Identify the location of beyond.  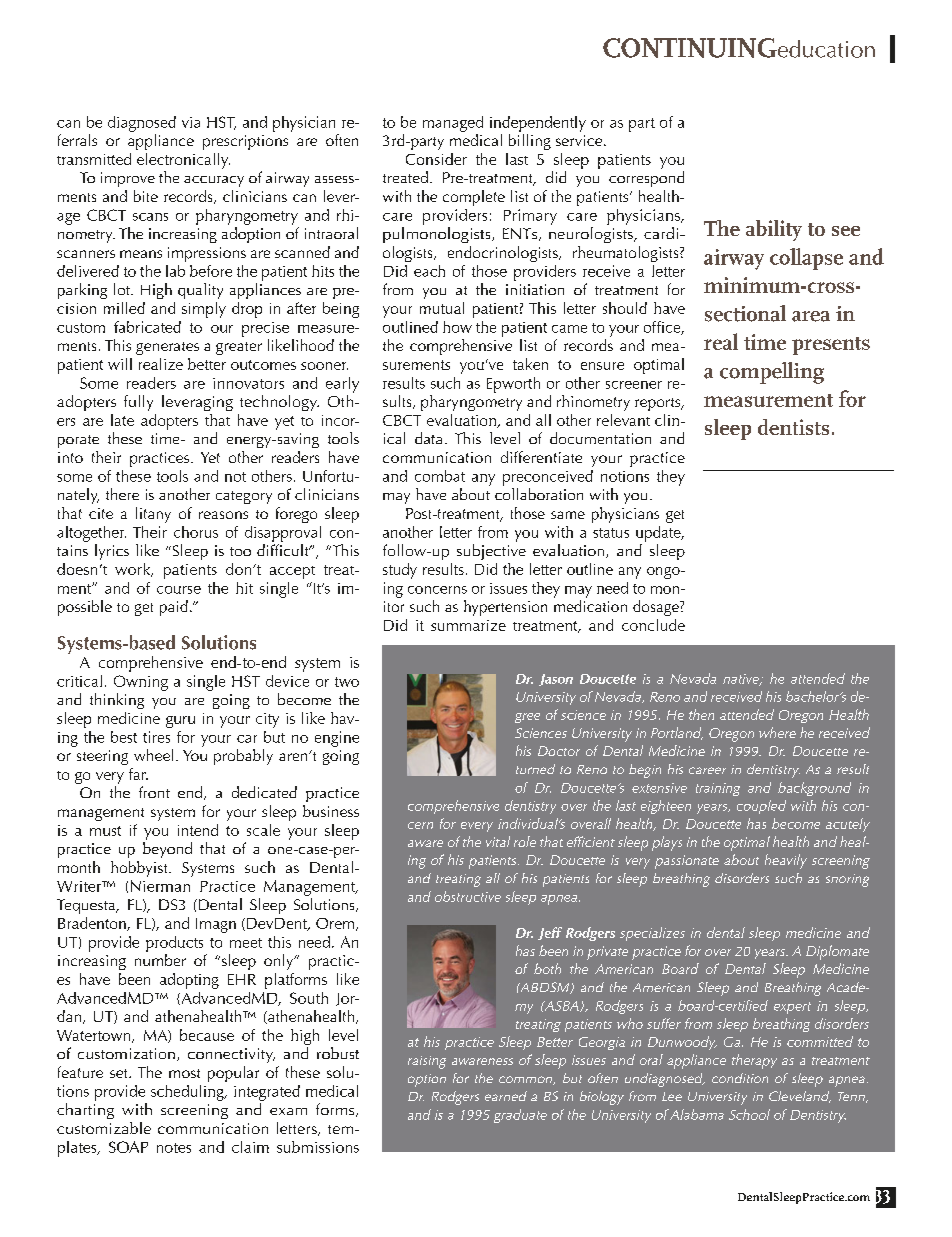
(167, 850).
